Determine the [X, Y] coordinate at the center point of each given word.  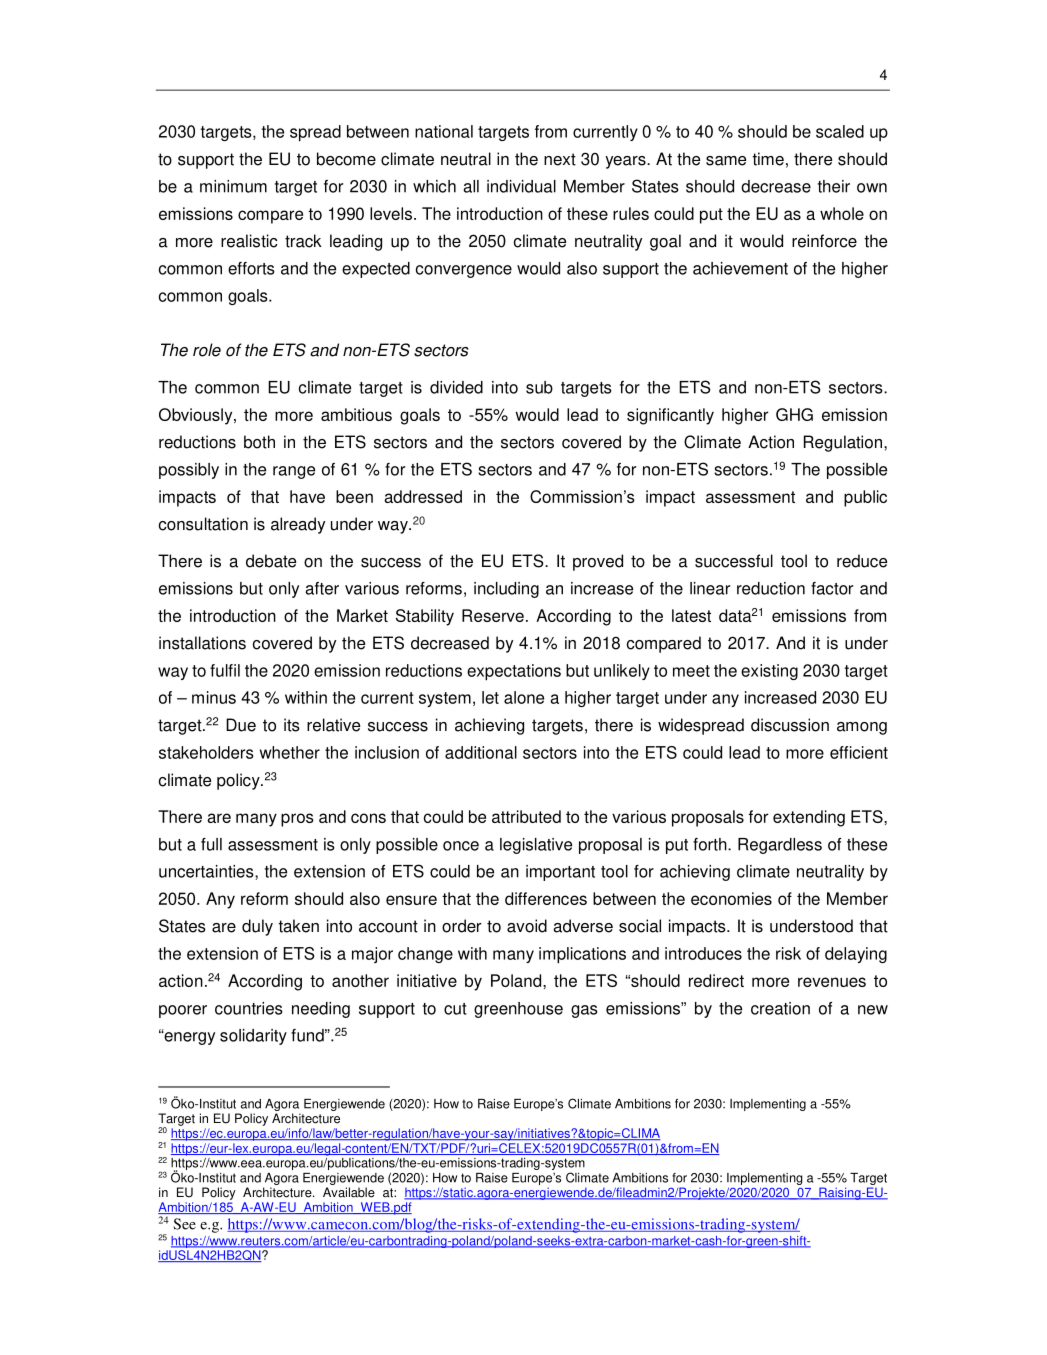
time [768, 159]
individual [521, 186]
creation [780, 1008]
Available [349, 1192]
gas [584, 1011]
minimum [233, 186]
